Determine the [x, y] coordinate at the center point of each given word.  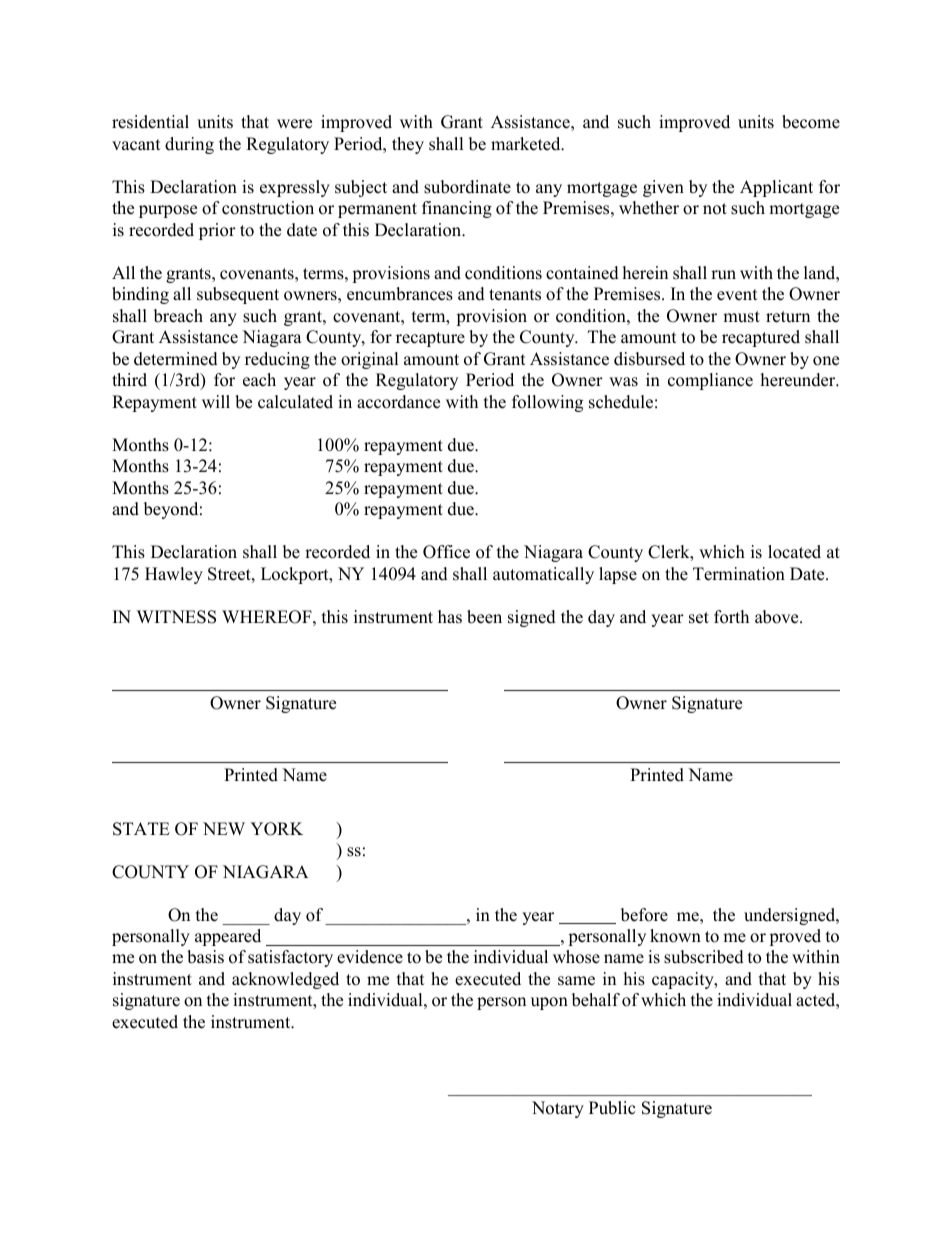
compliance [710, 381]
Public [612, 1108]
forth [731, 617]
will [216, 401]
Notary [558, 1109]
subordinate [467, 187]
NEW [224, 828]
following [547, 403]
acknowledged [285, 980]
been [484, 617]
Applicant [776, 188]
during [189, 145]
